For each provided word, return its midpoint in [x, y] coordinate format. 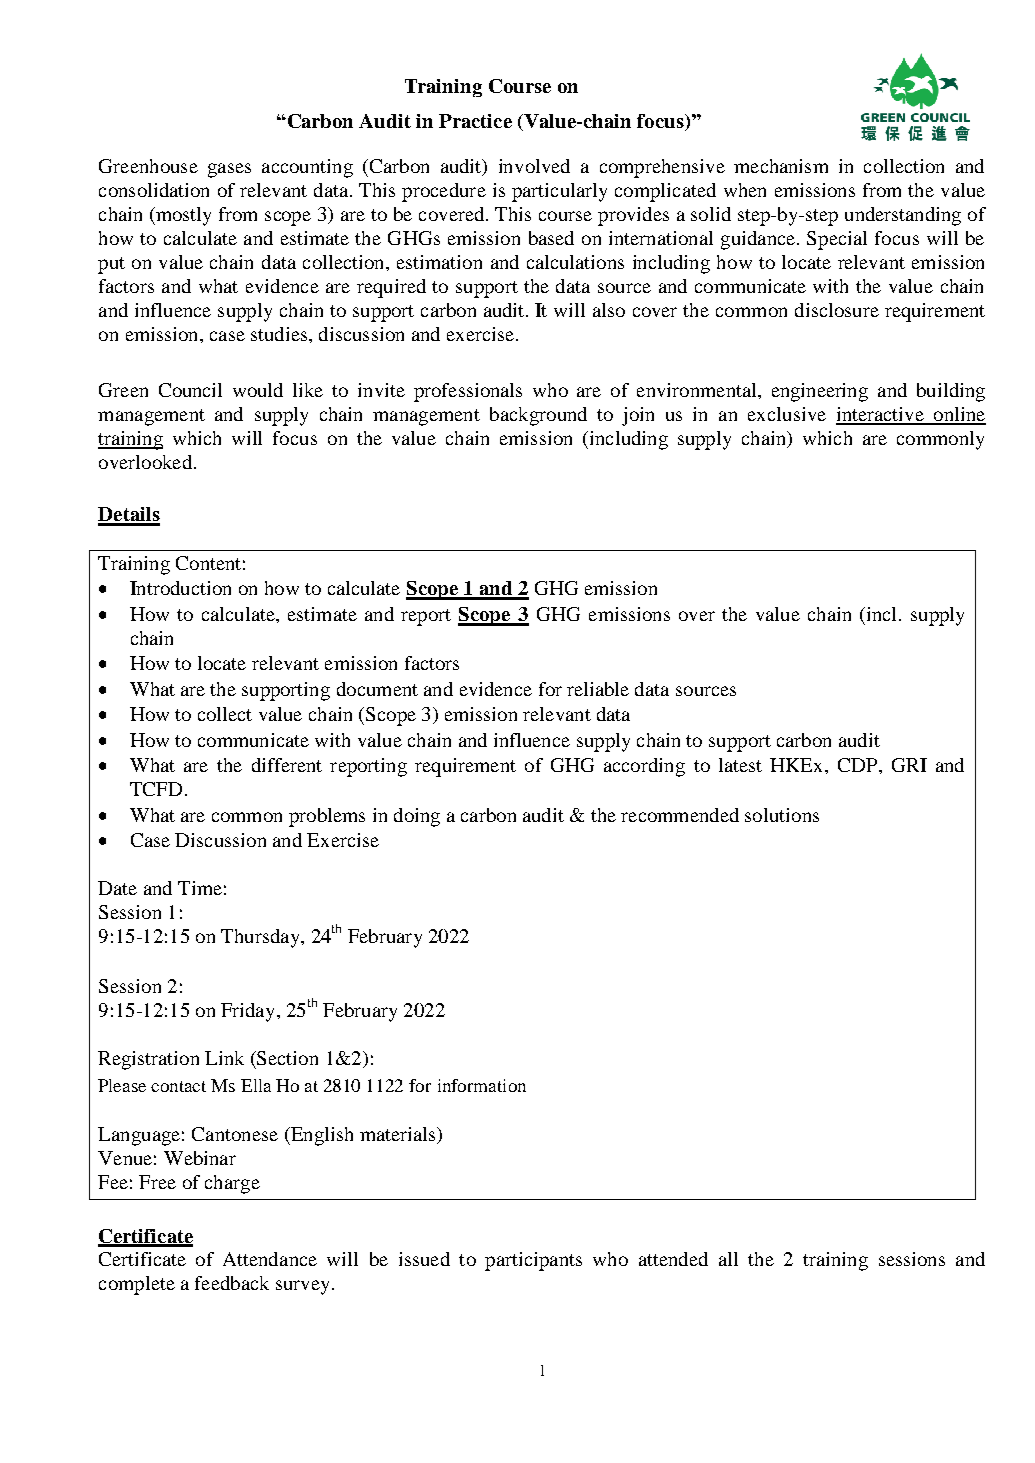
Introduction [180, 588]
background [538, 416]
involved [534, 166]
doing [417, 817]
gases [229, 170]
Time [200, 888]
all [728, 1259]
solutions [782, 815]
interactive [881, 415]
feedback [232, 1283]
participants [533, 1261]
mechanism [781, 166]
